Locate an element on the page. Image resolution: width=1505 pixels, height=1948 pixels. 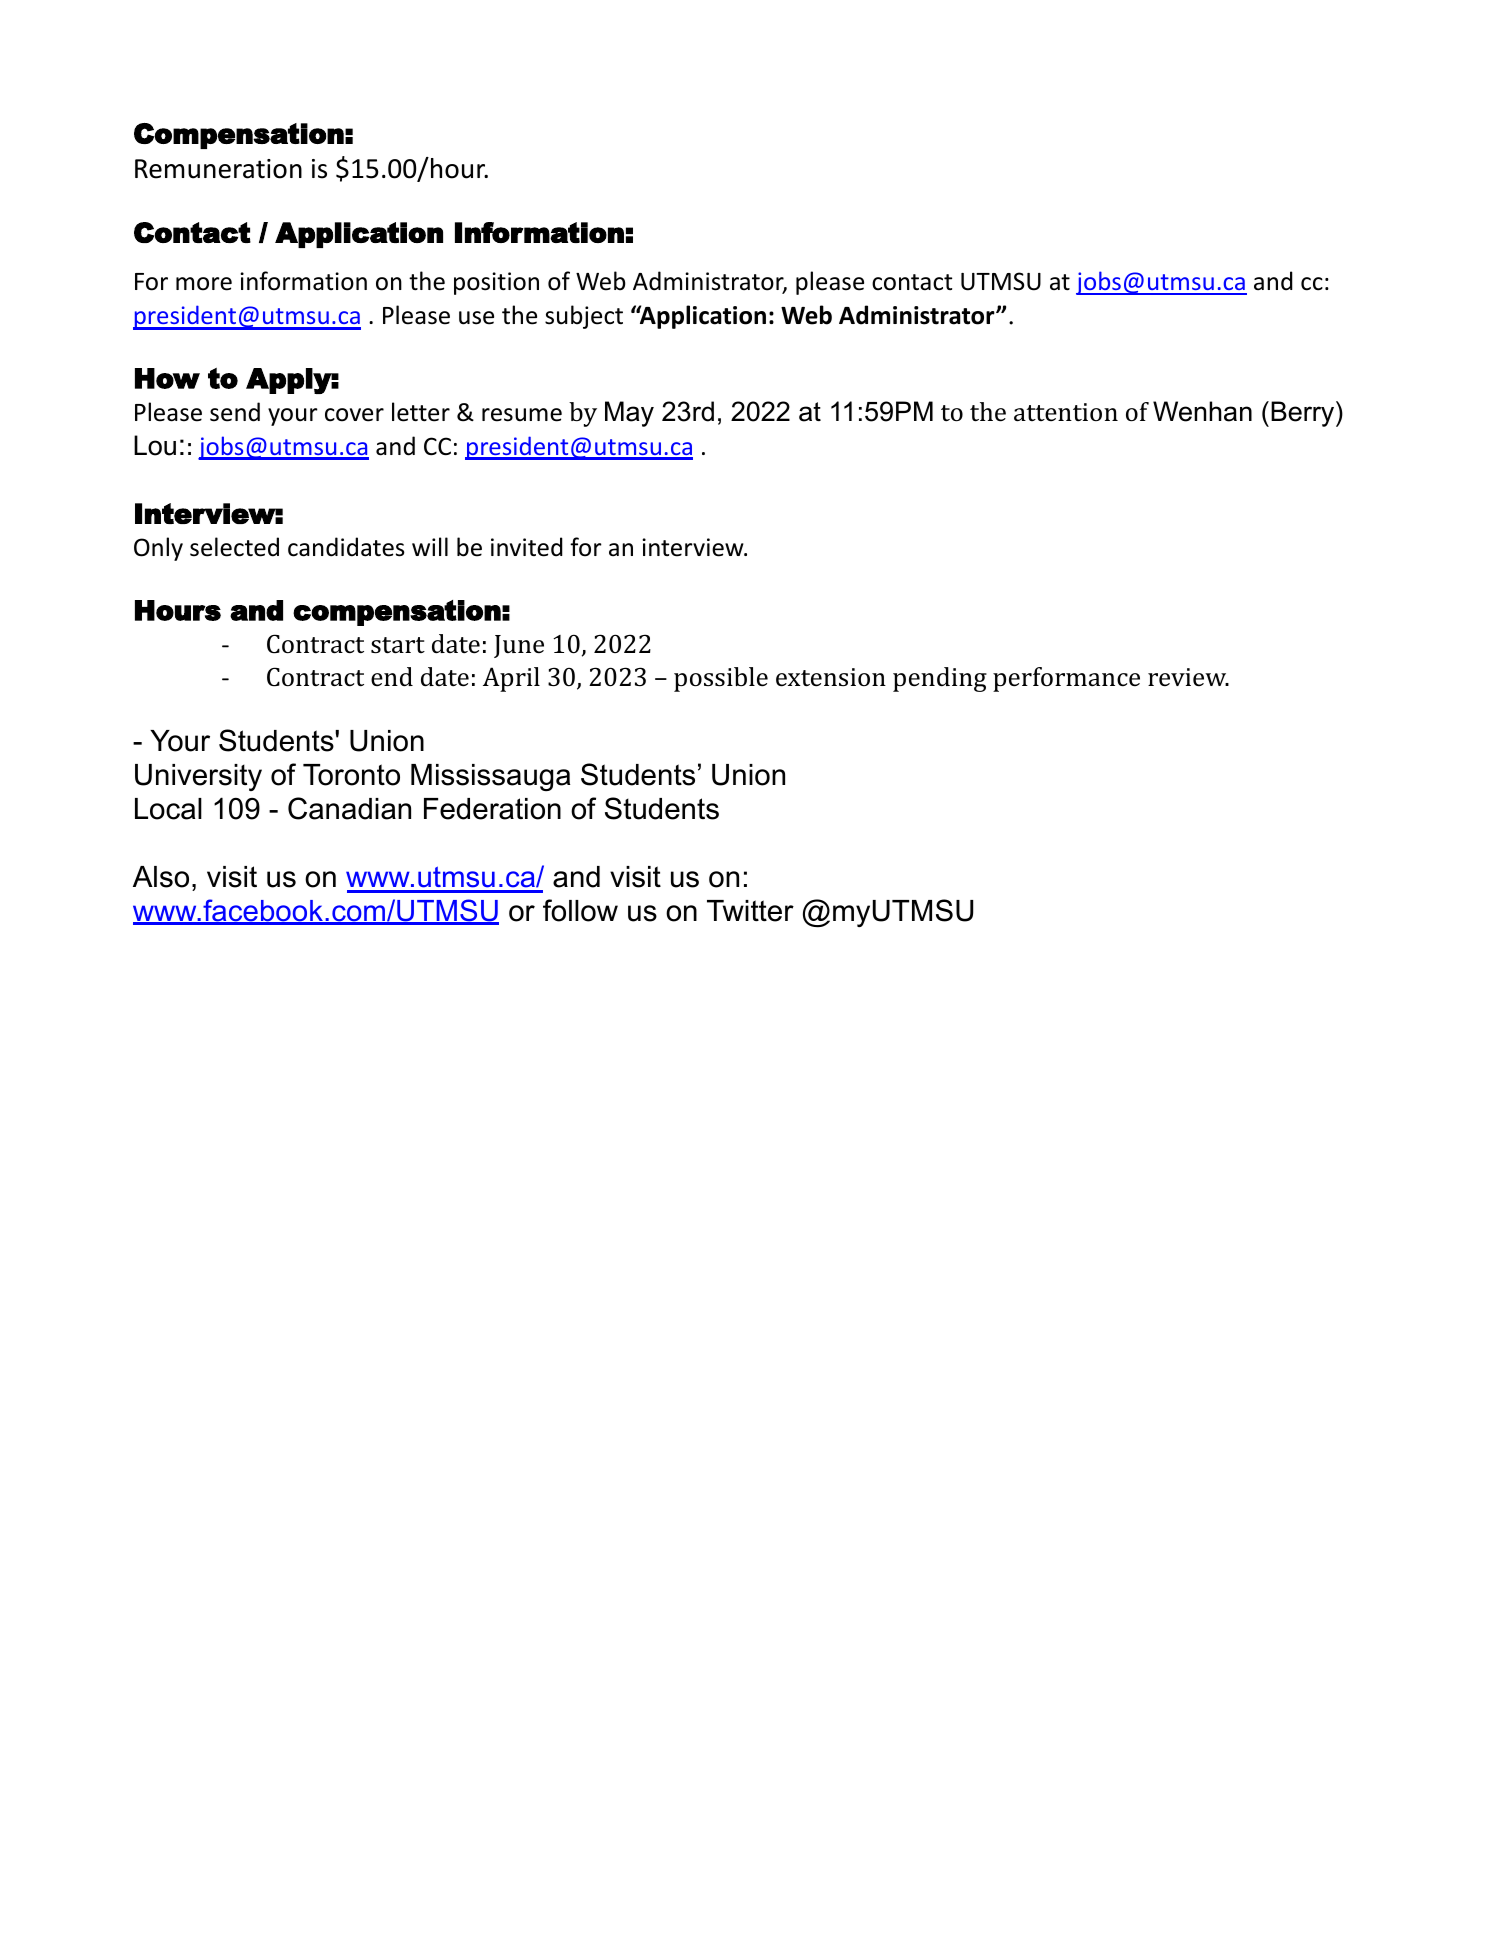
attention is located at coordinates (1066, 412).
